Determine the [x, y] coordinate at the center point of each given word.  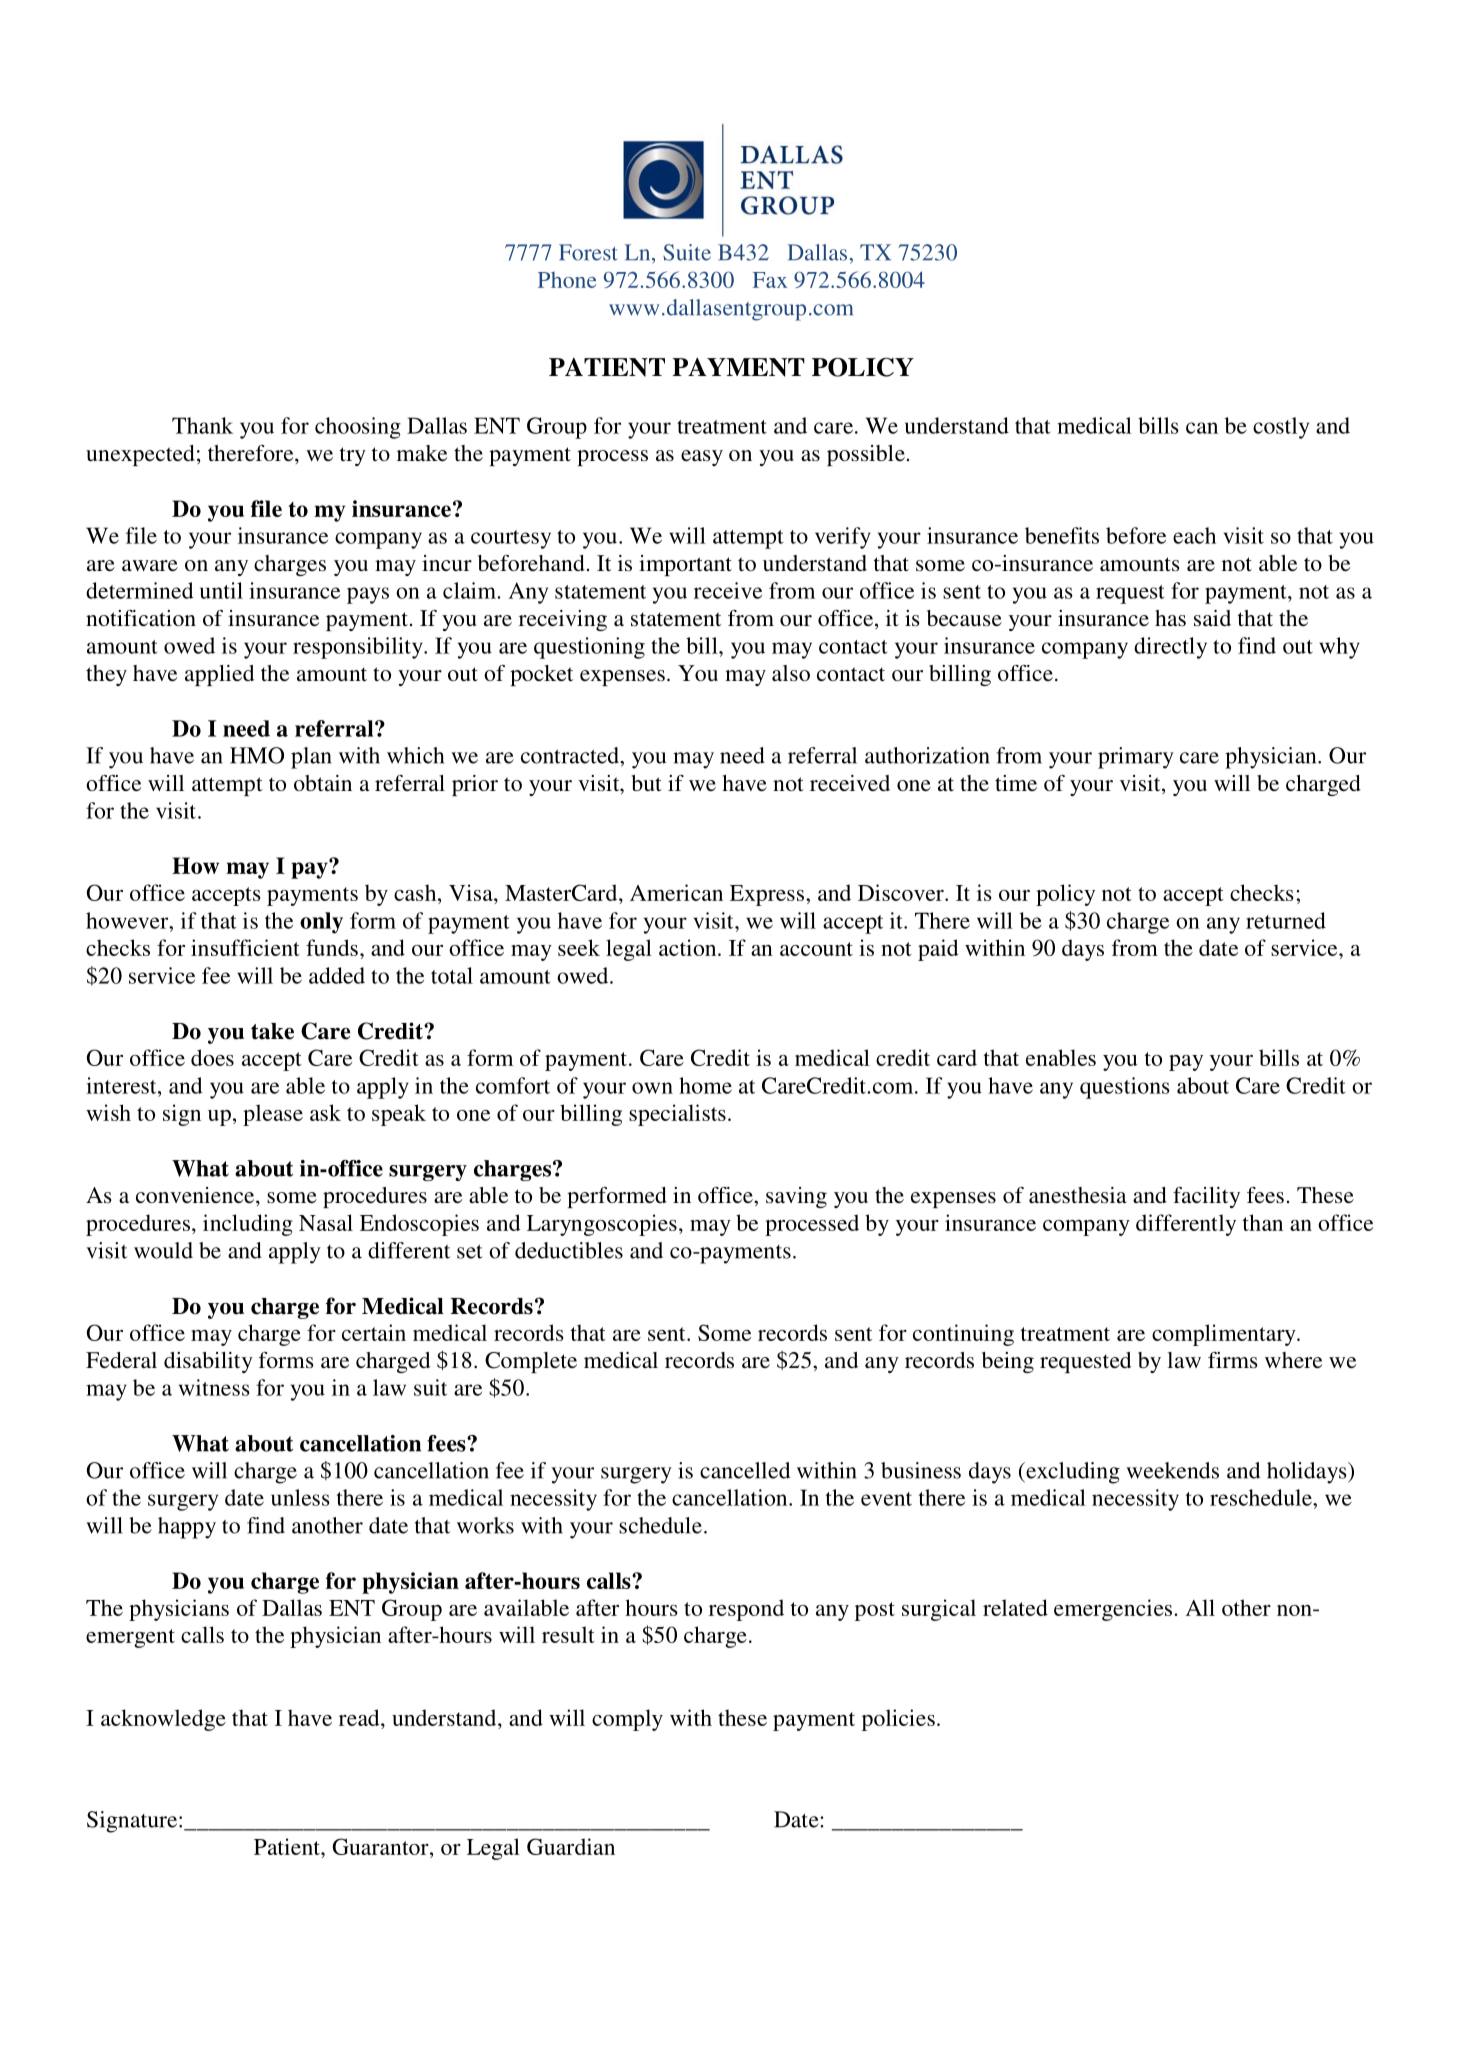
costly [1281, 428]
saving [796, 1197]
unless [300, 1497]
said [1212, 618]
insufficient [245, 947]
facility [1206, 1197]
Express [767, 895]
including [248, 1225]
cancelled [745, 1470]
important [685, 565]
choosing [358, 428]
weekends [1172, 1470]
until [221, 590]
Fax [770, 280]
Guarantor [382, 1846]
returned [1286, 920]
